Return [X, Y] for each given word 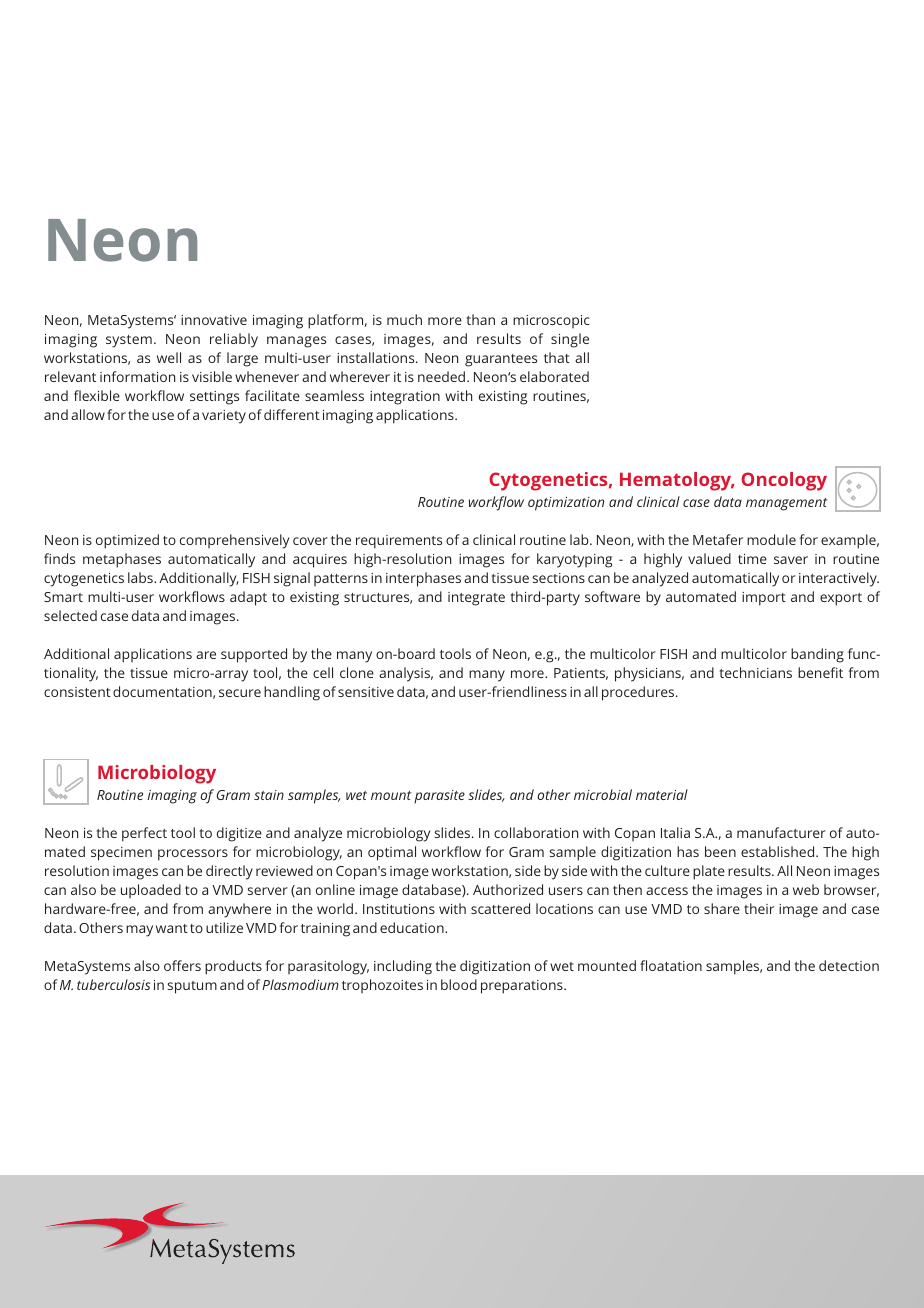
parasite [439, 797]
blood [459, 984]
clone [357, 672]
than [480, 319]
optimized [127, 541]
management [786, 504]
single [570, 340]
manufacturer [781, 832]
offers [182, 965]
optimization [566, 504]
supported [254, 655]
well [169, 357]
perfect [144, 834]
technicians [755, 672]
